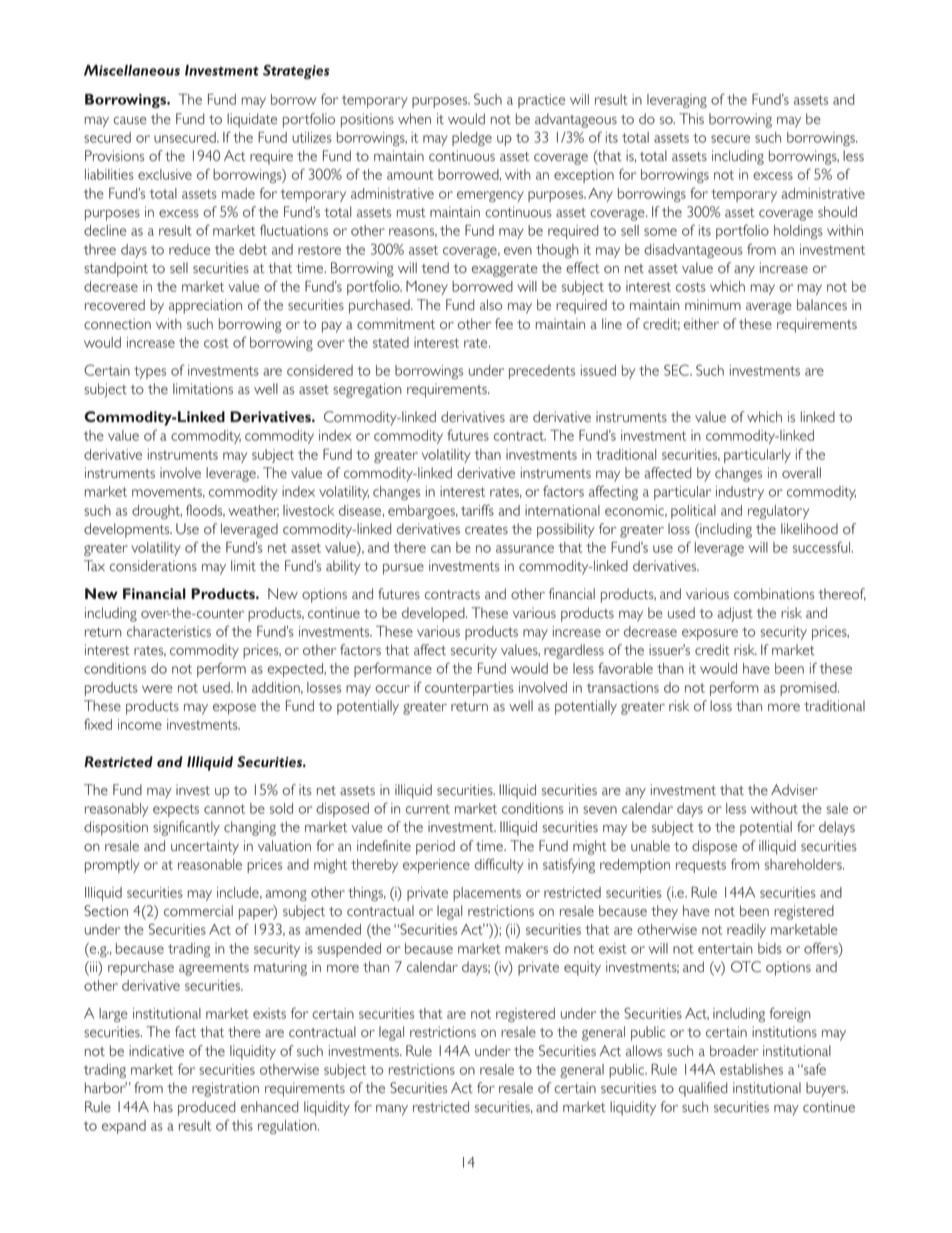  What do you see at coordinates (169, 631) in the image?
I see `characteristics` at bounding box center [169, 631].
